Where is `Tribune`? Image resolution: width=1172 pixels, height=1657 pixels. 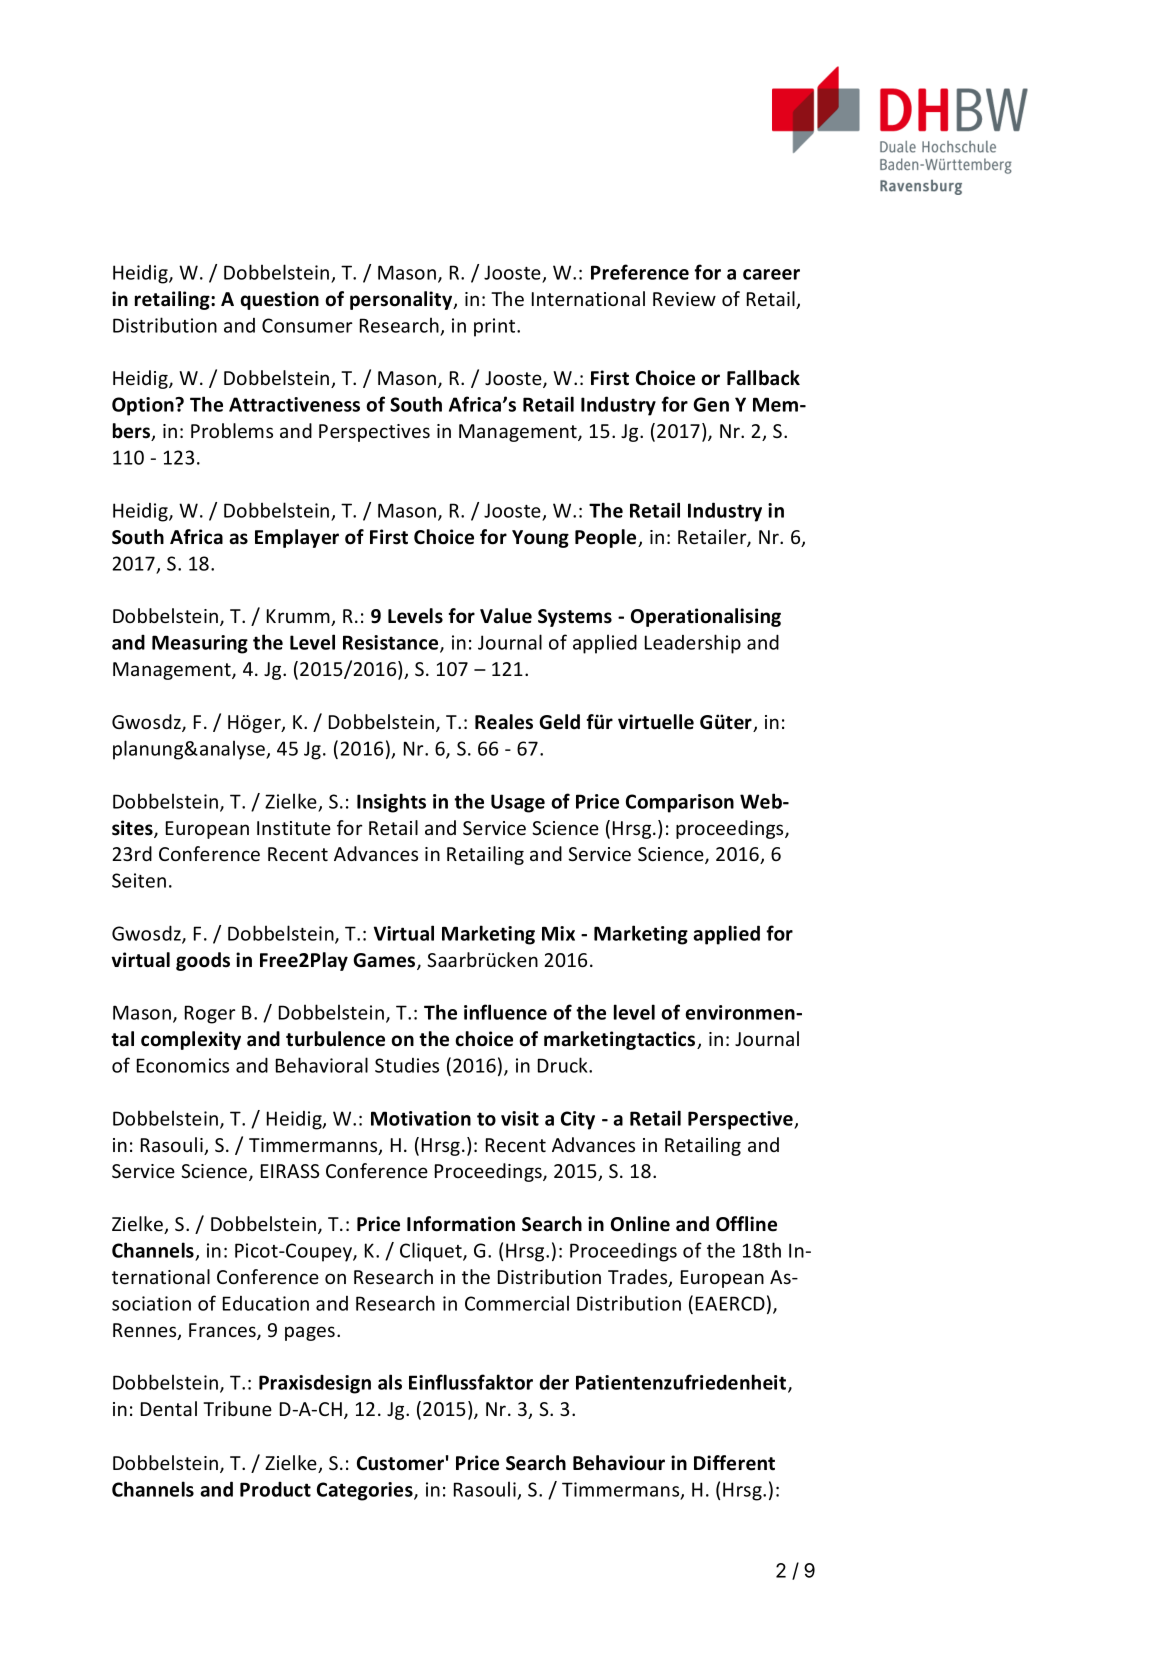
Tribune is located at coordinates (237, 1408).
